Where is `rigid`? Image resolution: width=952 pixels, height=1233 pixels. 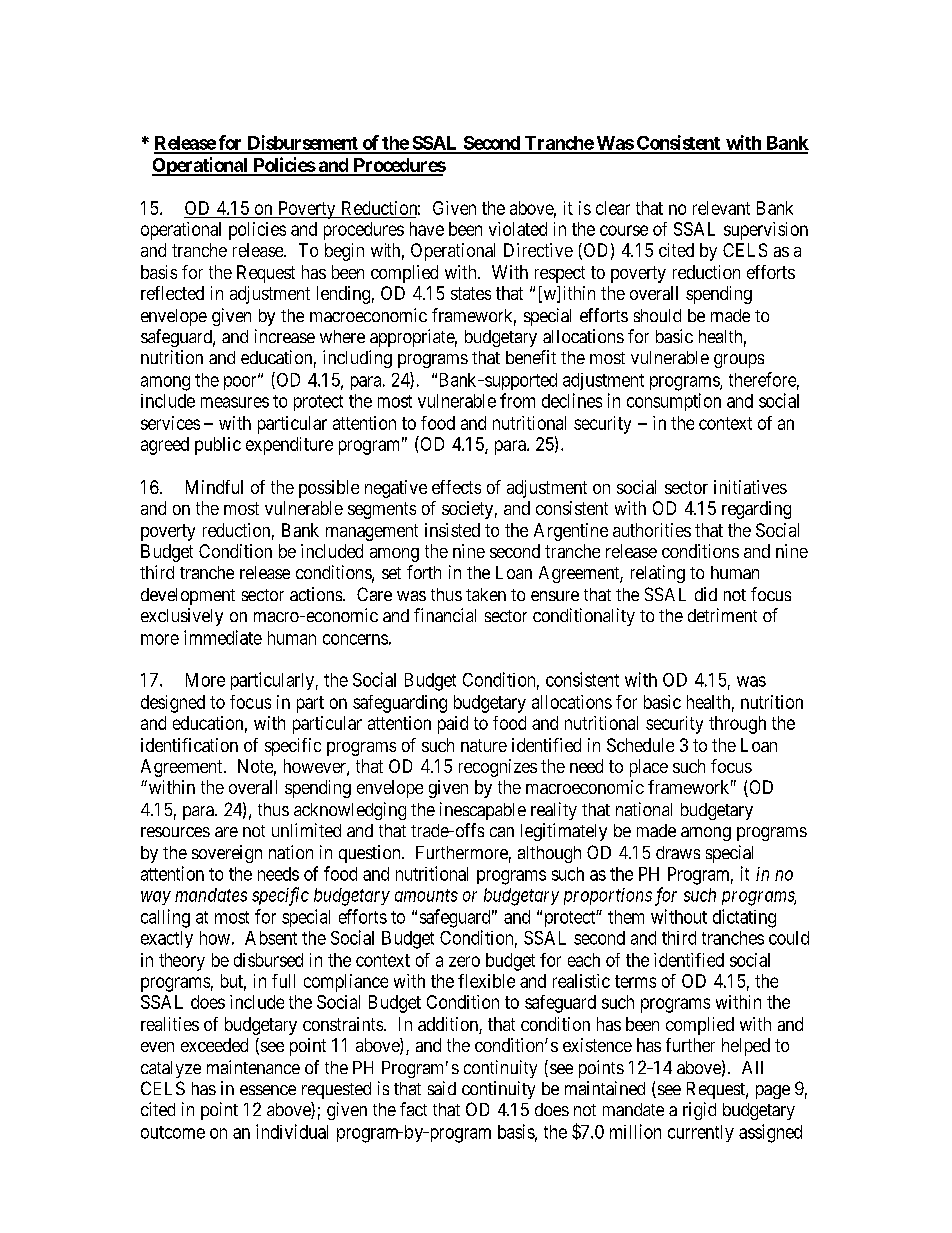
rigid is located at coordinates (699, 1111).
